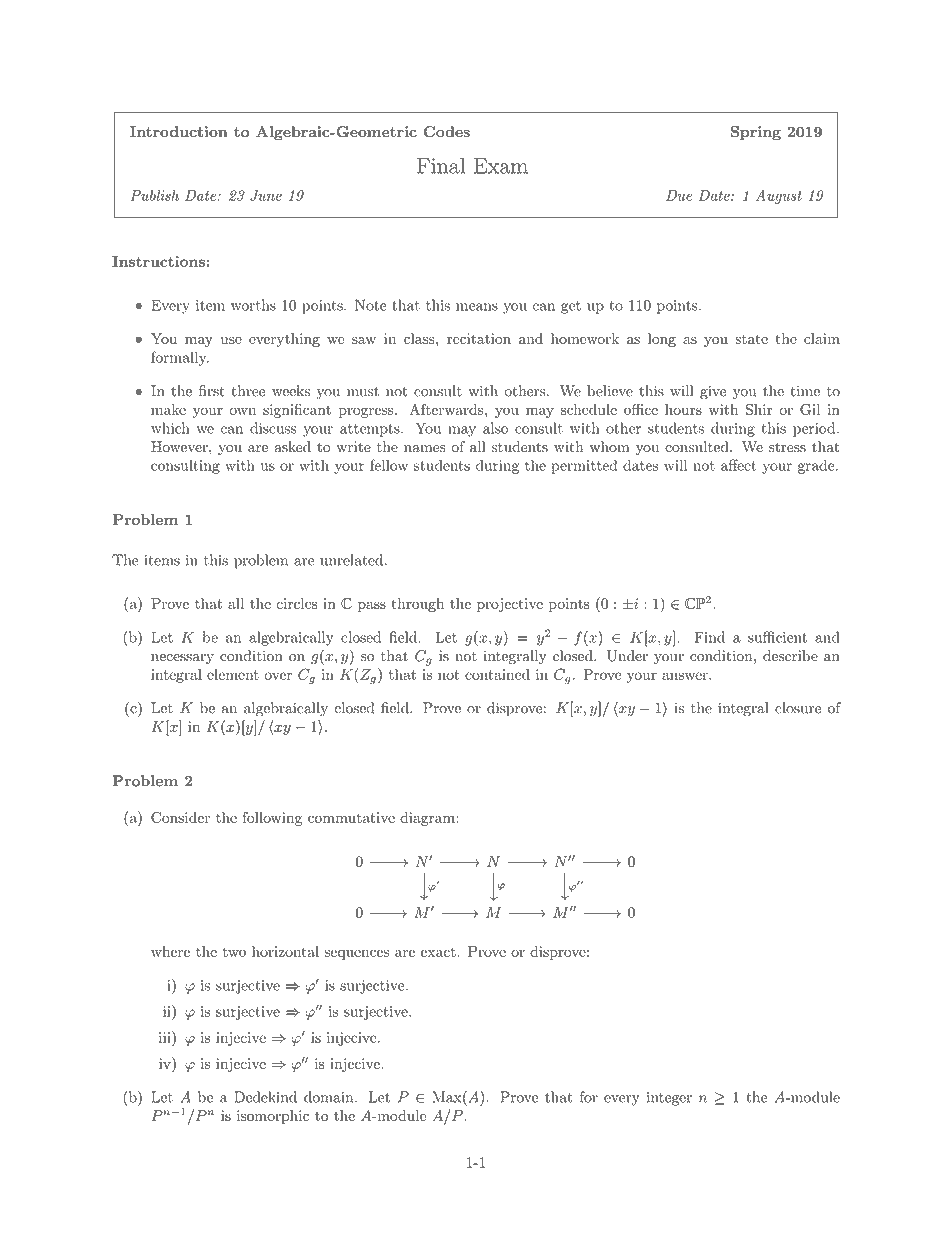  What do you see at coordinates (266, 195) in the screenshot?
I see `June` at bounding box center [266, 195].
